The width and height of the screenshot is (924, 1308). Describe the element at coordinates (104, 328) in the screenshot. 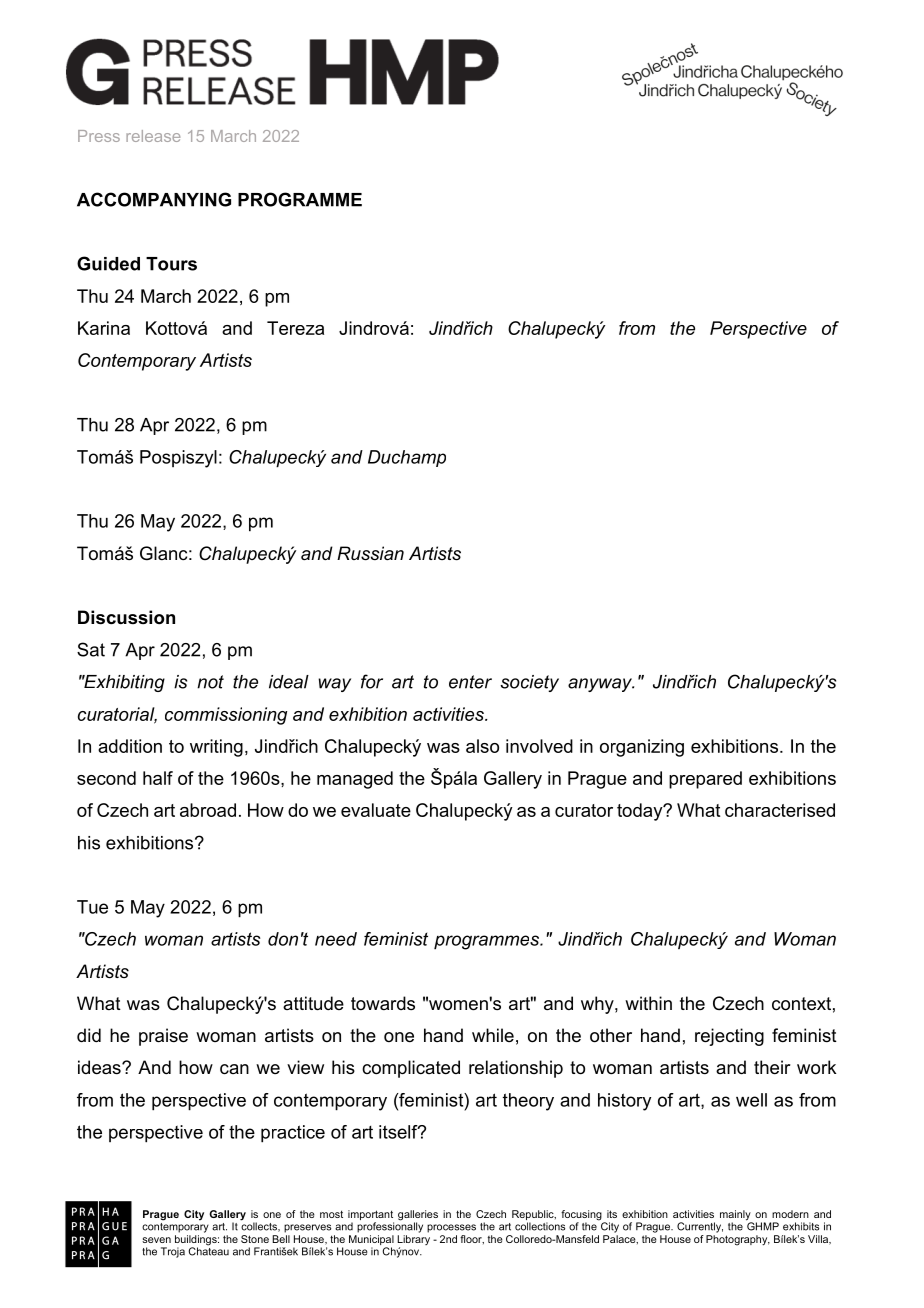

I see `Karina` at that location.
